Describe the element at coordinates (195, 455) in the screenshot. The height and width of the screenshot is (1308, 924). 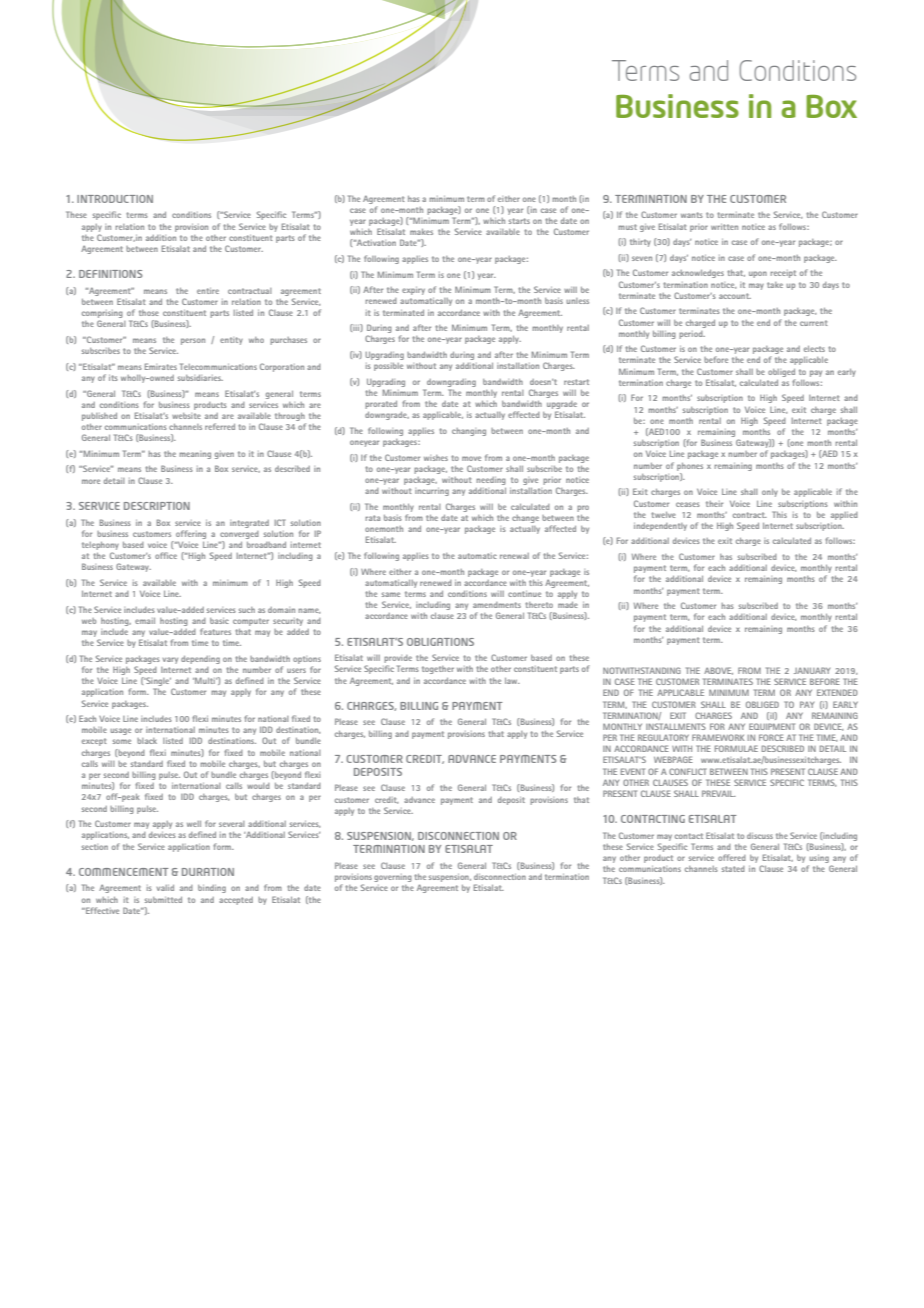
I see `meaning` at that location.
